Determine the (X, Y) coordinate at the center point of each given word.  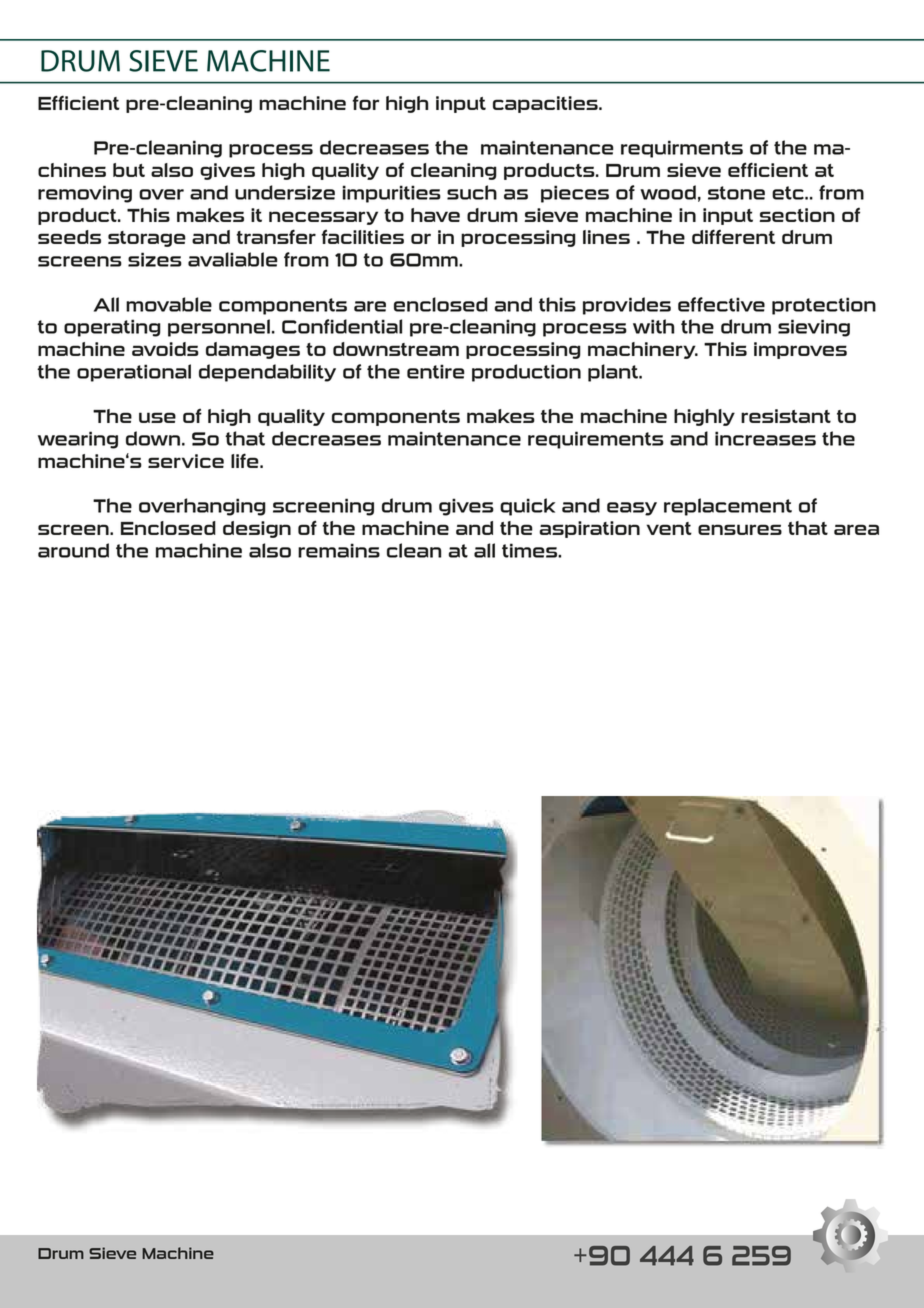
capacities (546, 104)
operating (112, 328)
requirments (682, 149)
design (257, 529)
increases (765, 438)
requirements (596, 440)
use (157, 417)
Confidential (342, 326)
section (797, 215)
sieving (814, 328)
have (435, 215)
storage (147, 239)
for (365, 102)
